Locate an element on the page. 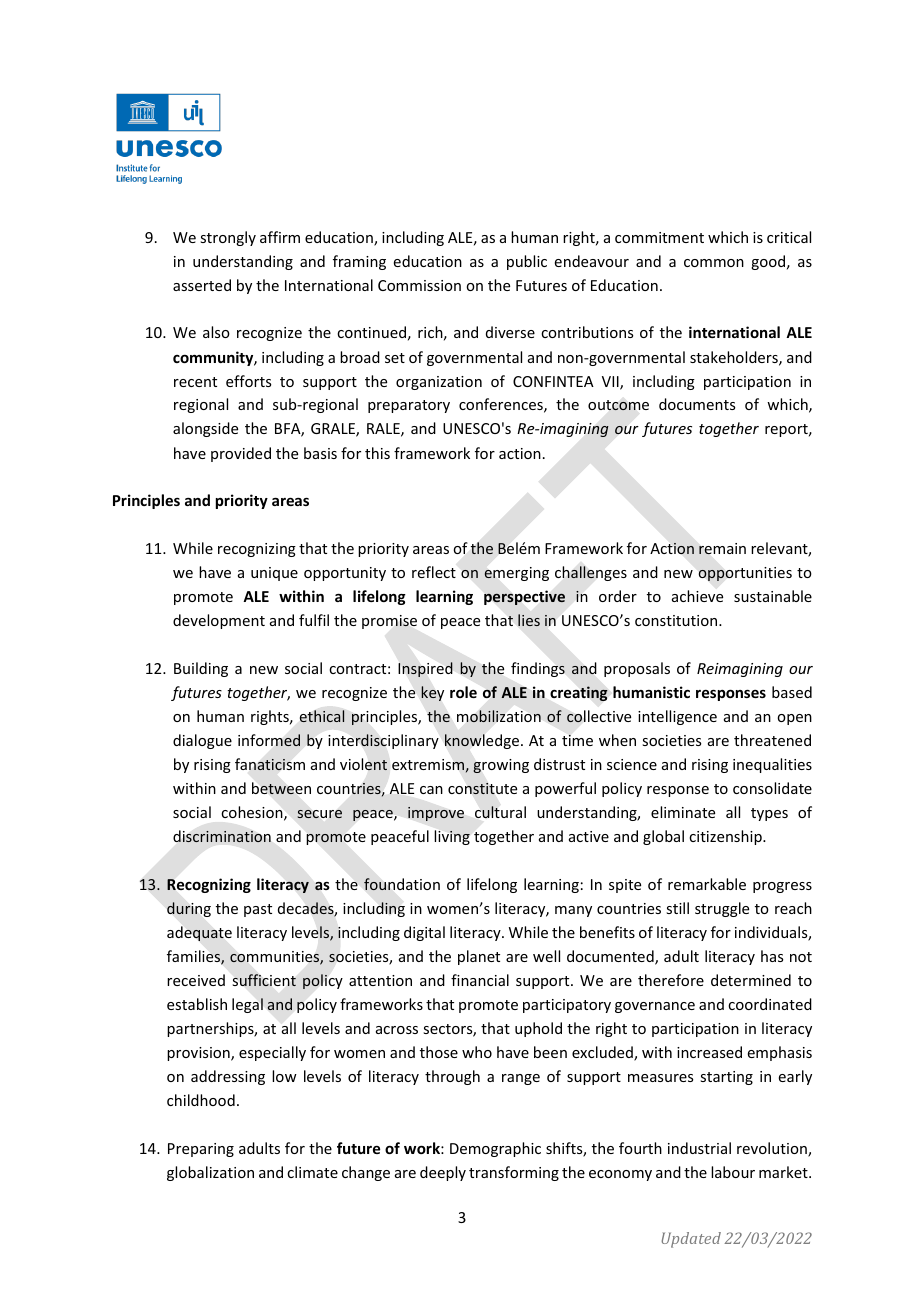 Image resolution: width=924 pixels, height=1307 pixels. struggle is located at coordinates (722, 909).
